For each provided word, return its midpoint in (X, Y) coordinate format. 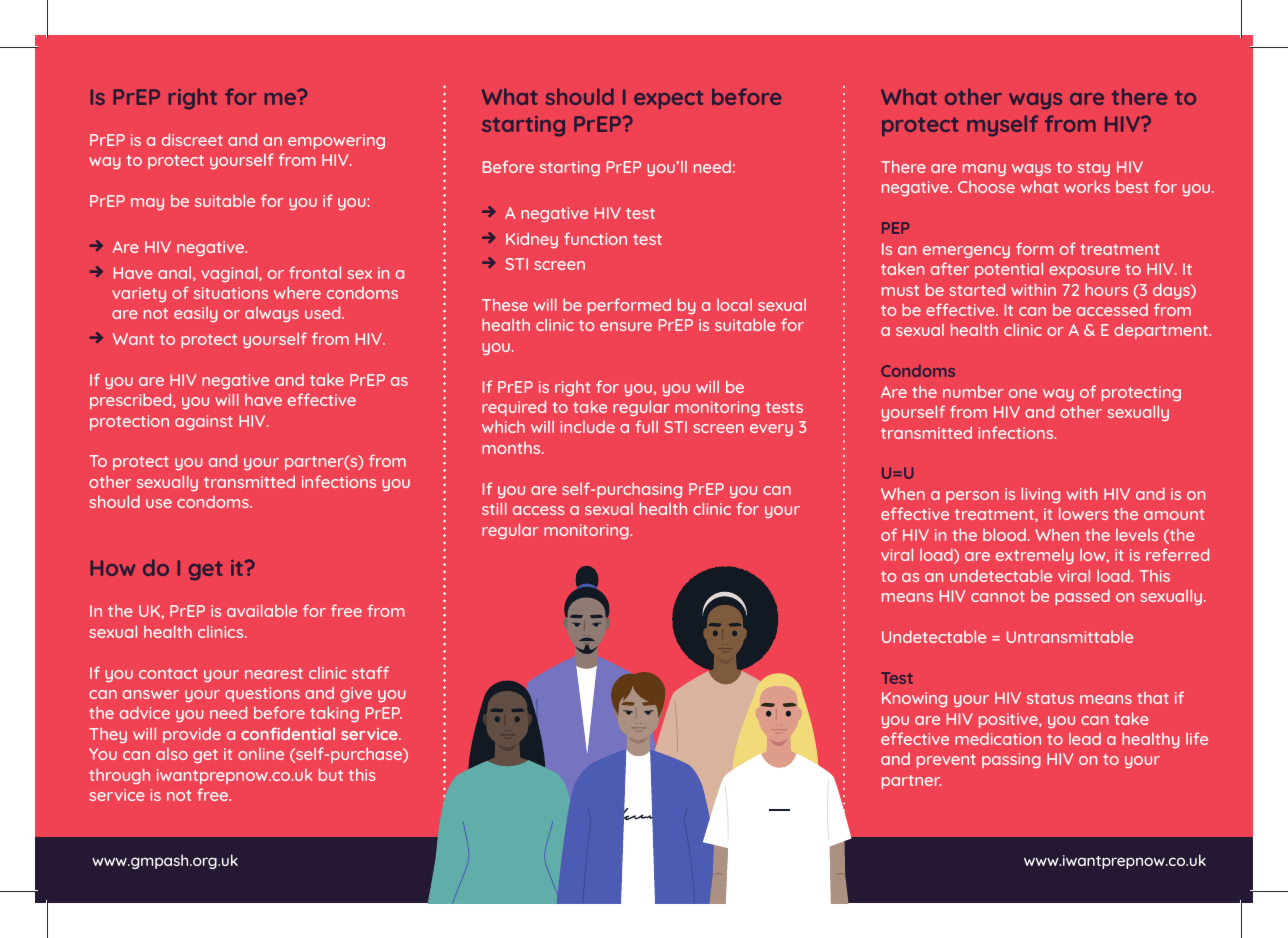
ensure (626, 326)
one (1023, 393)
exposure (1084, 272)
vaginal (230, 274)
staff (370, 672)
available (262, 610)
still (494, 508)
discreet (192, 139)
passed (1082, 597)
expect (668, 99)
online (261, 754)
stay (1094, 169)
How (112, 568)
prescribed (132, 401)
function (595, 238)
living (1040, 495)
